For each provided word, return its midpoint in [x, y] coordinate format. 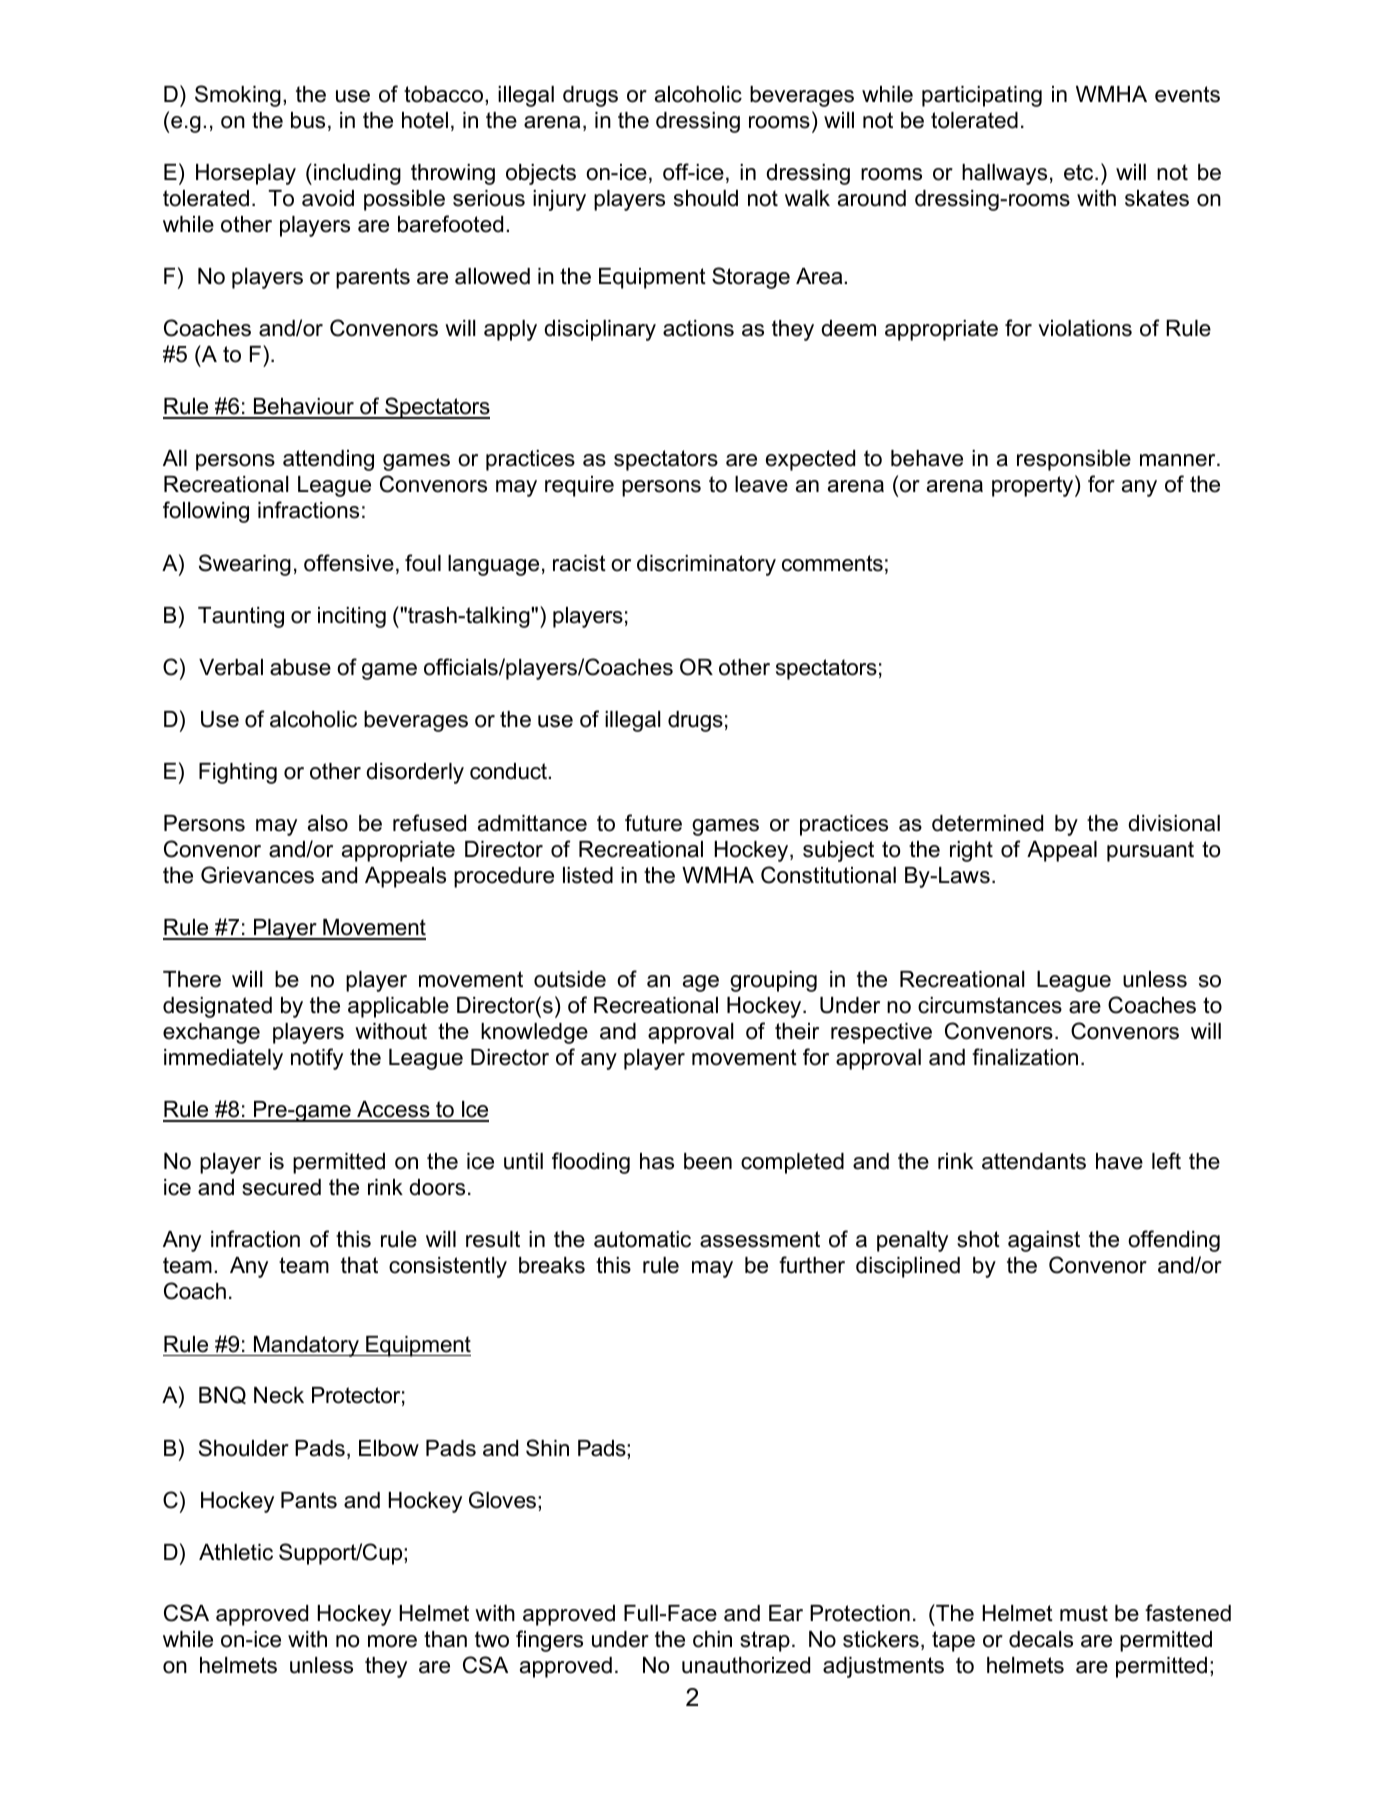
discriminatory [706, 565]
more [392, 1641]
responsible [1074, 460]
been [708, 1161]
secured [281, 1187]
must [1084, 1613]
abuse [300, 667]
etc [1080, 172]
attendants [1034, 1161]
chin [712, 1639]
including [357, 174]
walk [807, 198]
